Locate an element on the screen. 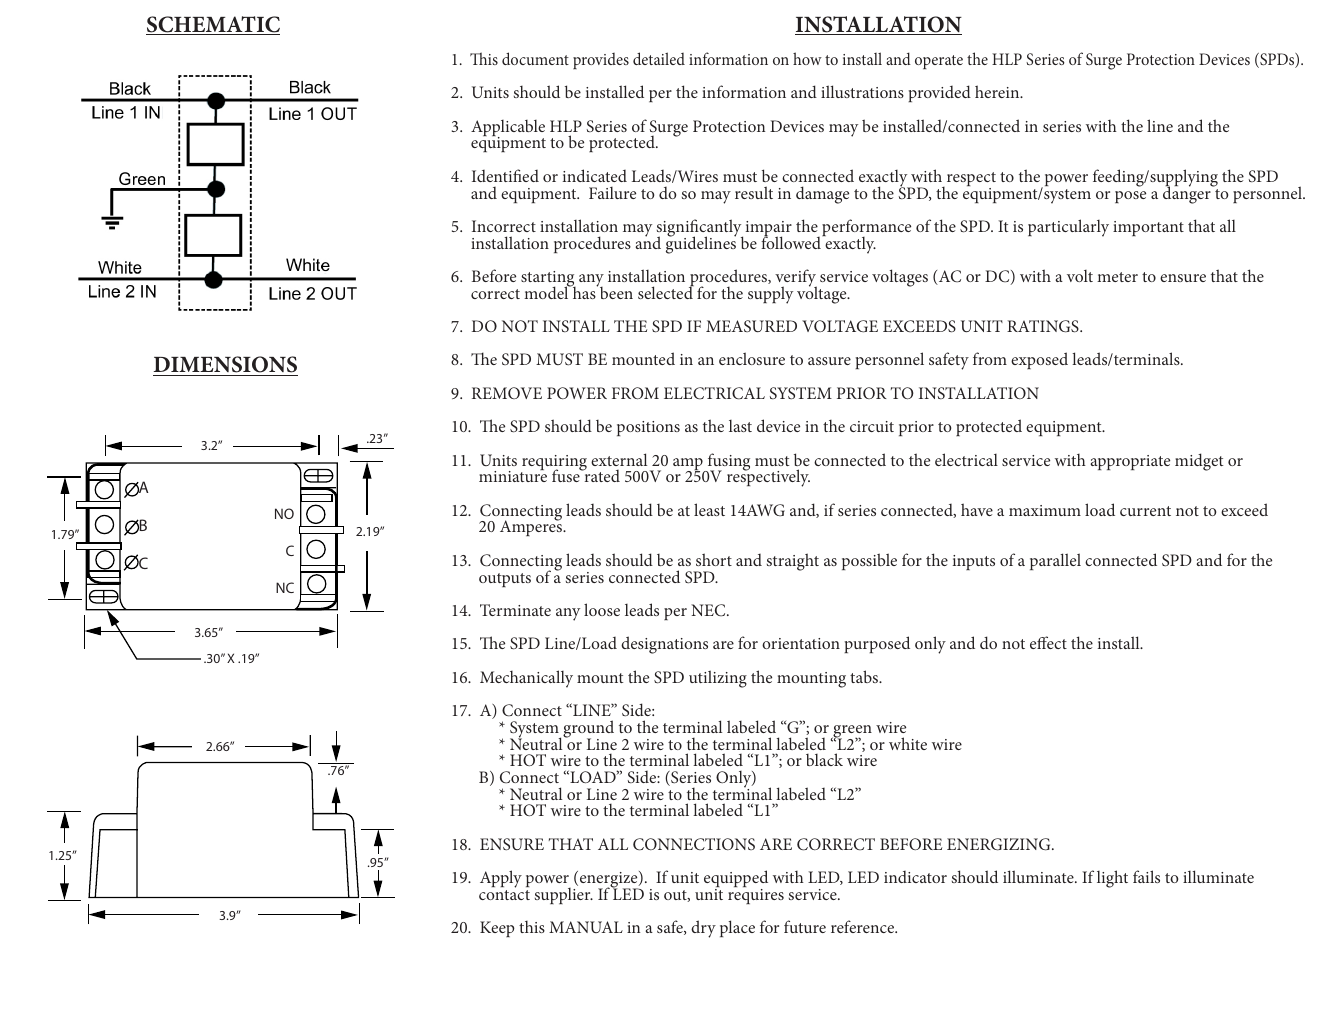 Image resolution: width=1323 pixels, height=1022 pixels. SCHEMATIC is located at coordinates (213, 25).
